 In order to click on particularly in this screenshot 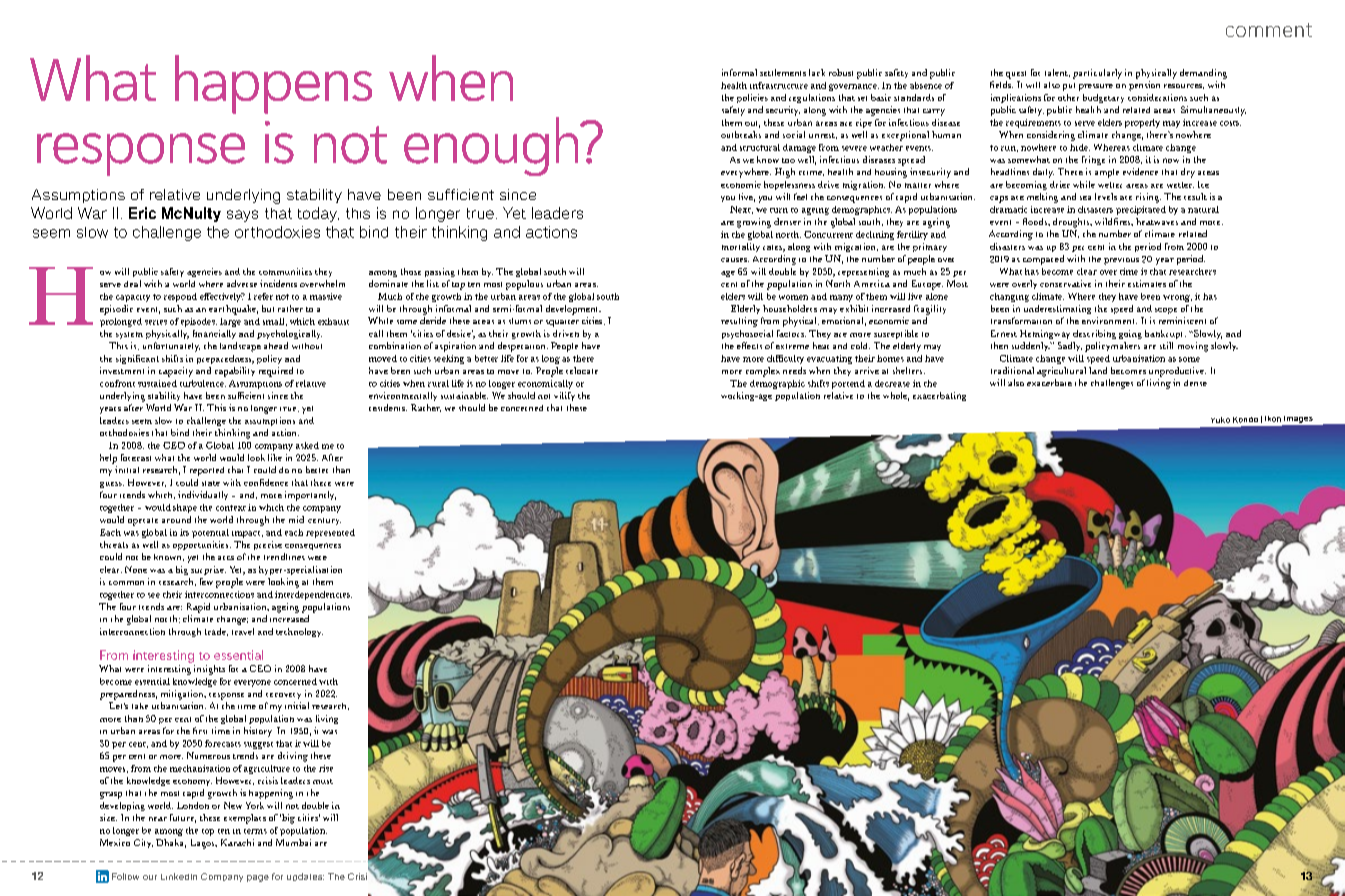, I will do `click(1097, 74)`.
